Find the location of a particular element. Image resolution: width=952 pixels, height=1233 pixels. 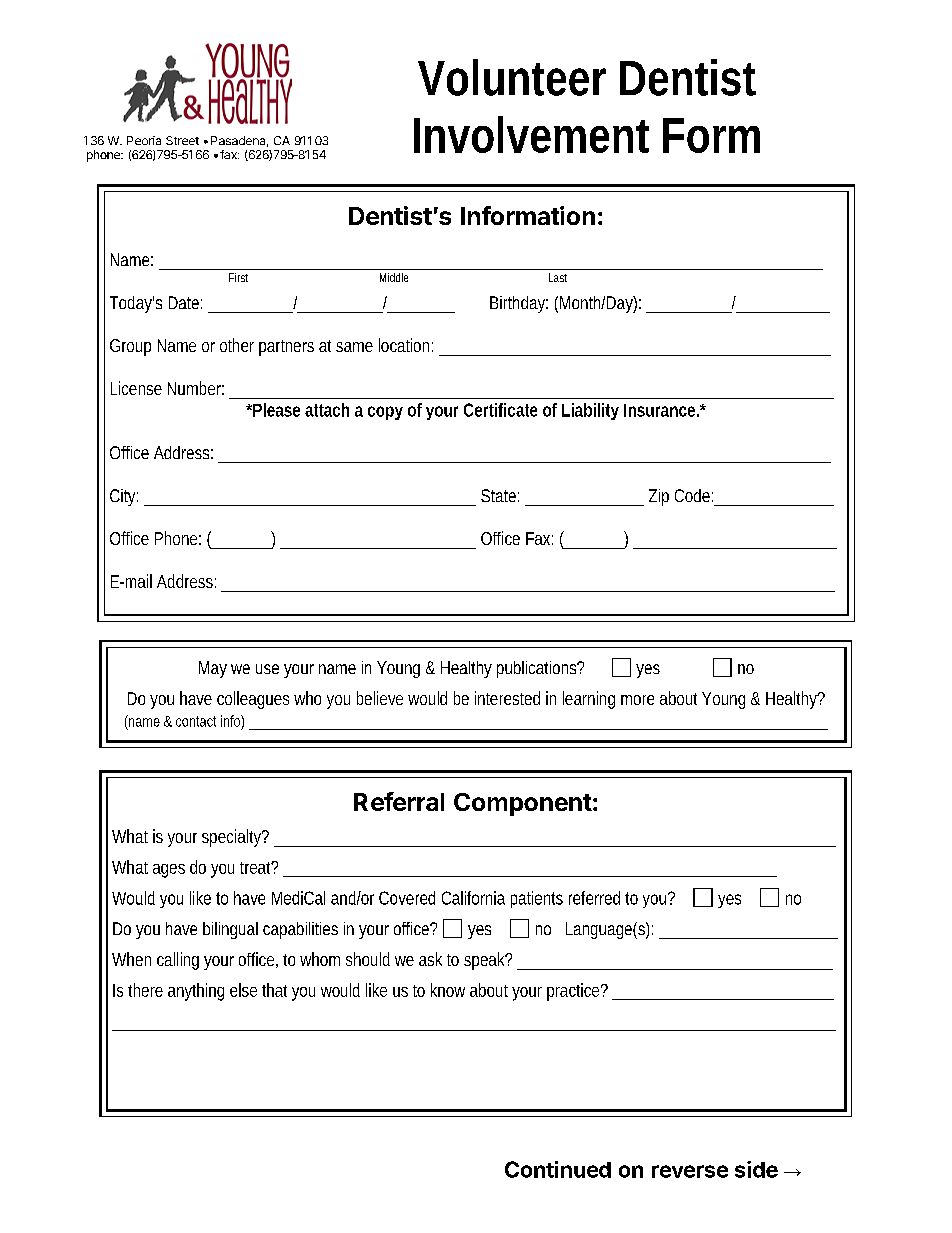

Zip is located at coordinates (659, 497).
